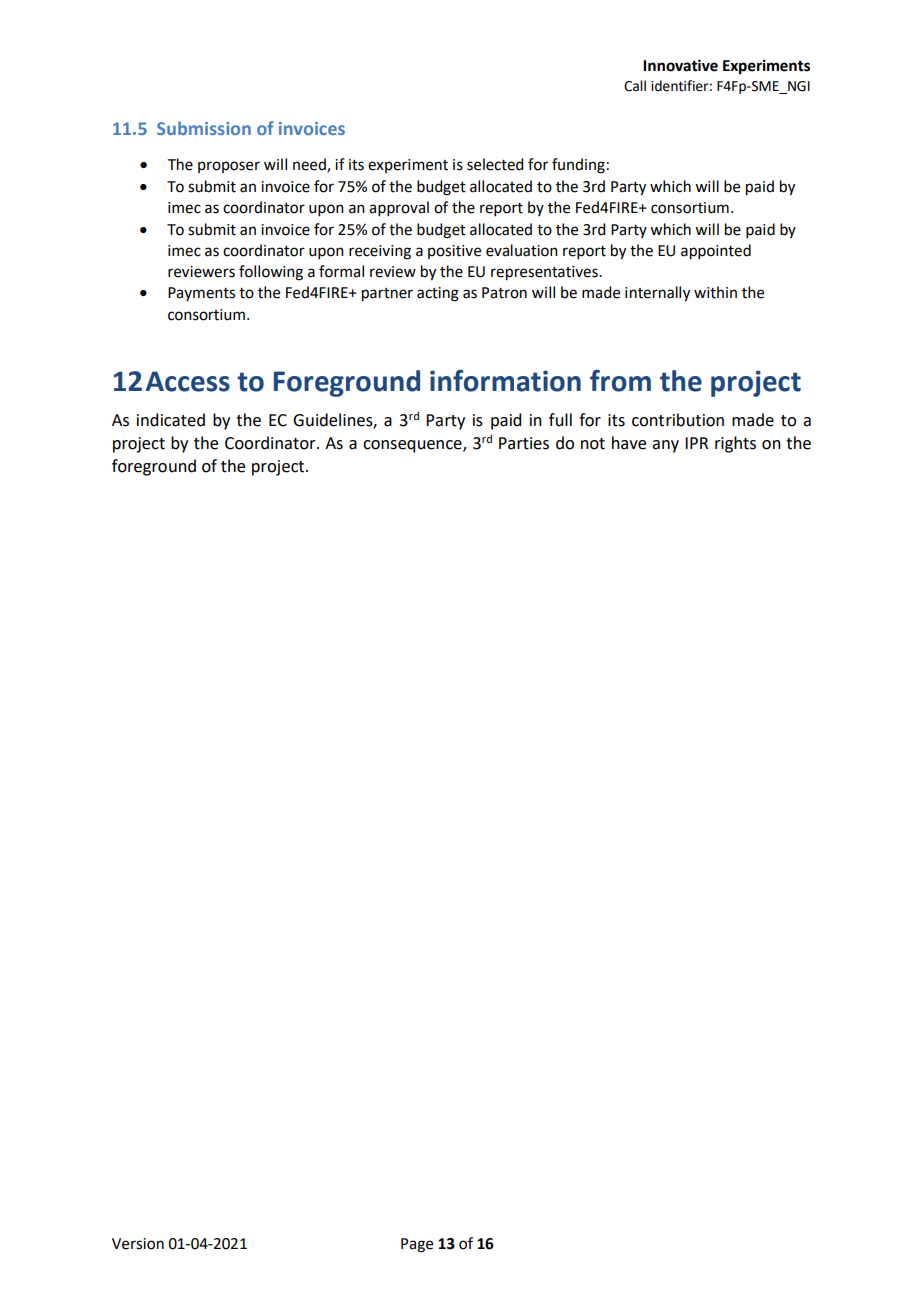 The image size is (924, 1308). Describe the element at coordinates (696, 443) in the document. I see `IPR` at that location.
